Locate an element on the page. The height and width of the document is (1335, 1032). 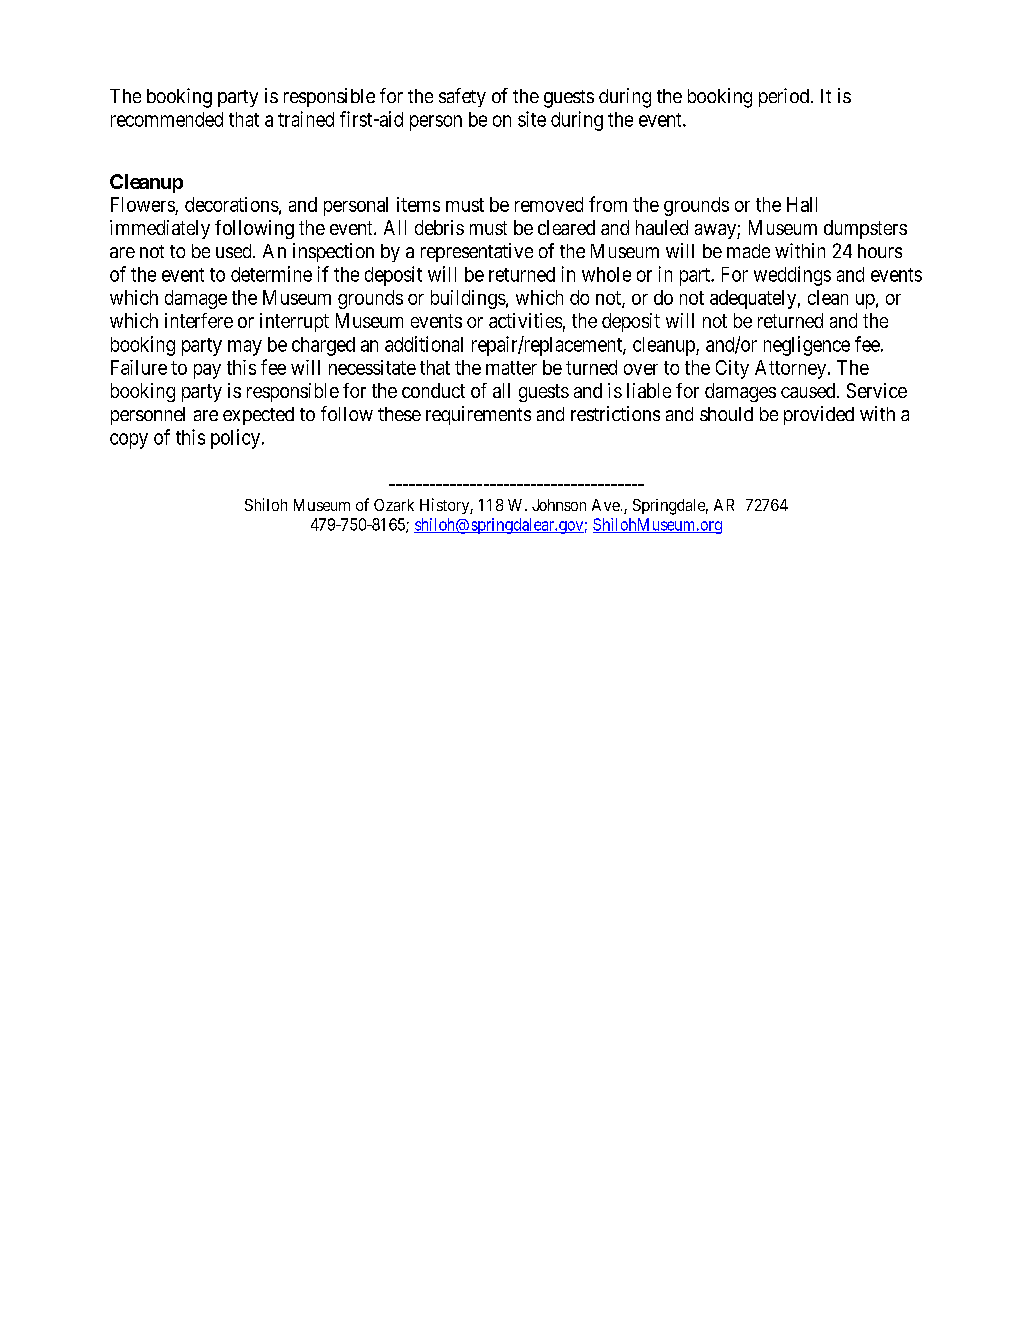
expected is located at coordinates (258, 416).
